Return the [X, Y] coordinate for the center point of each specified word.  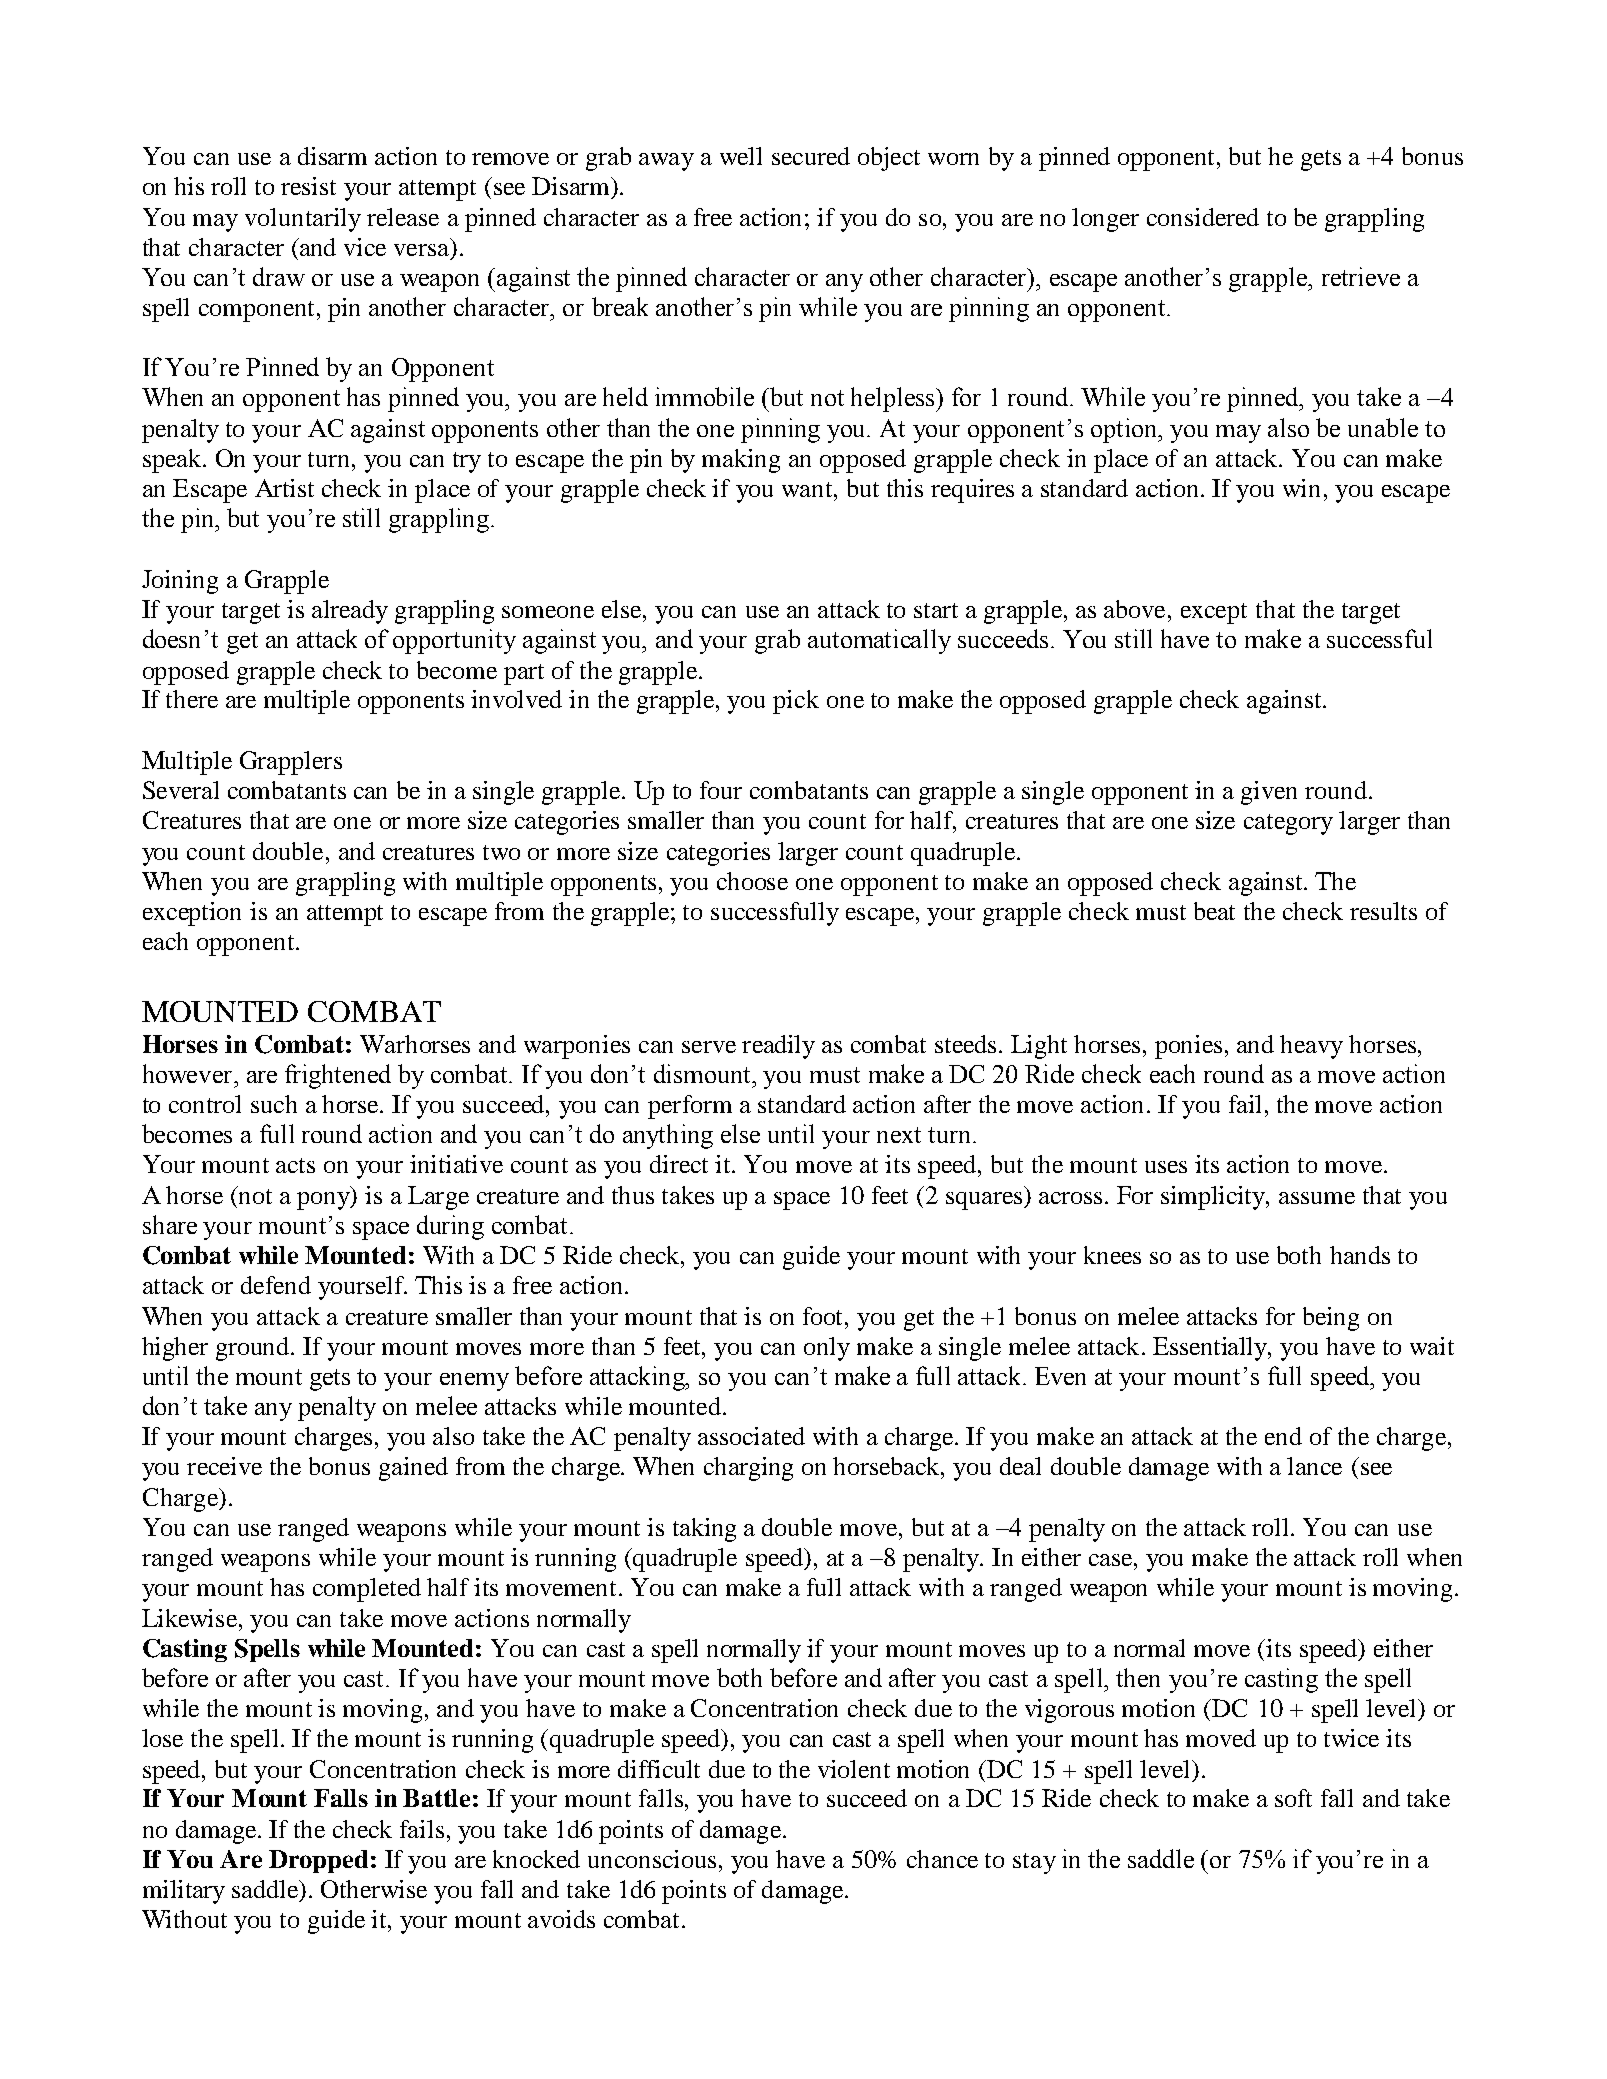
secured [811, 156]
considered [1203, 217]
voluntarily [303, 220]
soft [1293, 1798]
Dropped [318, 1861]
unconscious [652, 1859]
